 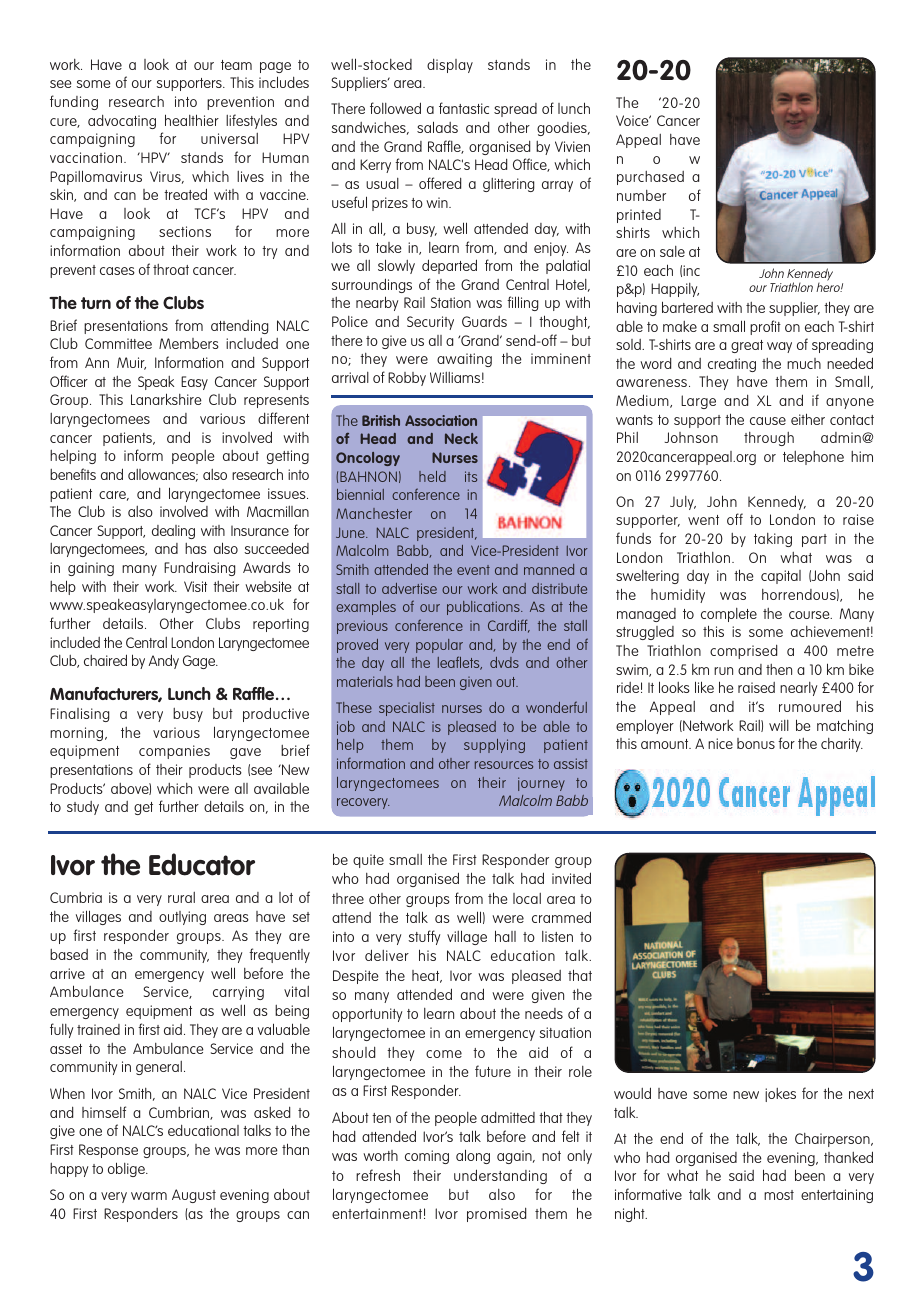 I want to click on warm, so click(x=149, y=1196).
